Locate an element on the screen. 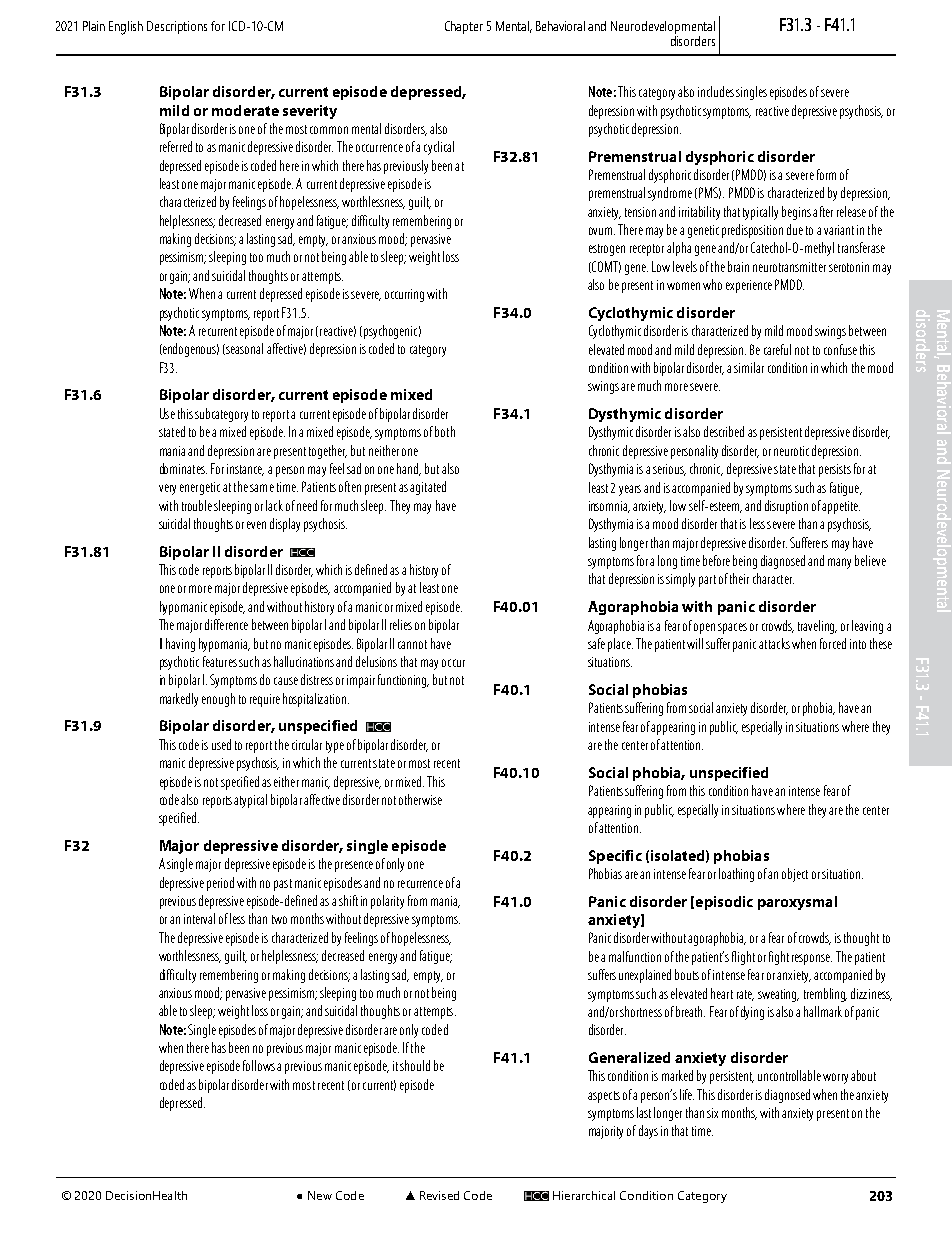  cannot is located at coordinates (412, 644).
